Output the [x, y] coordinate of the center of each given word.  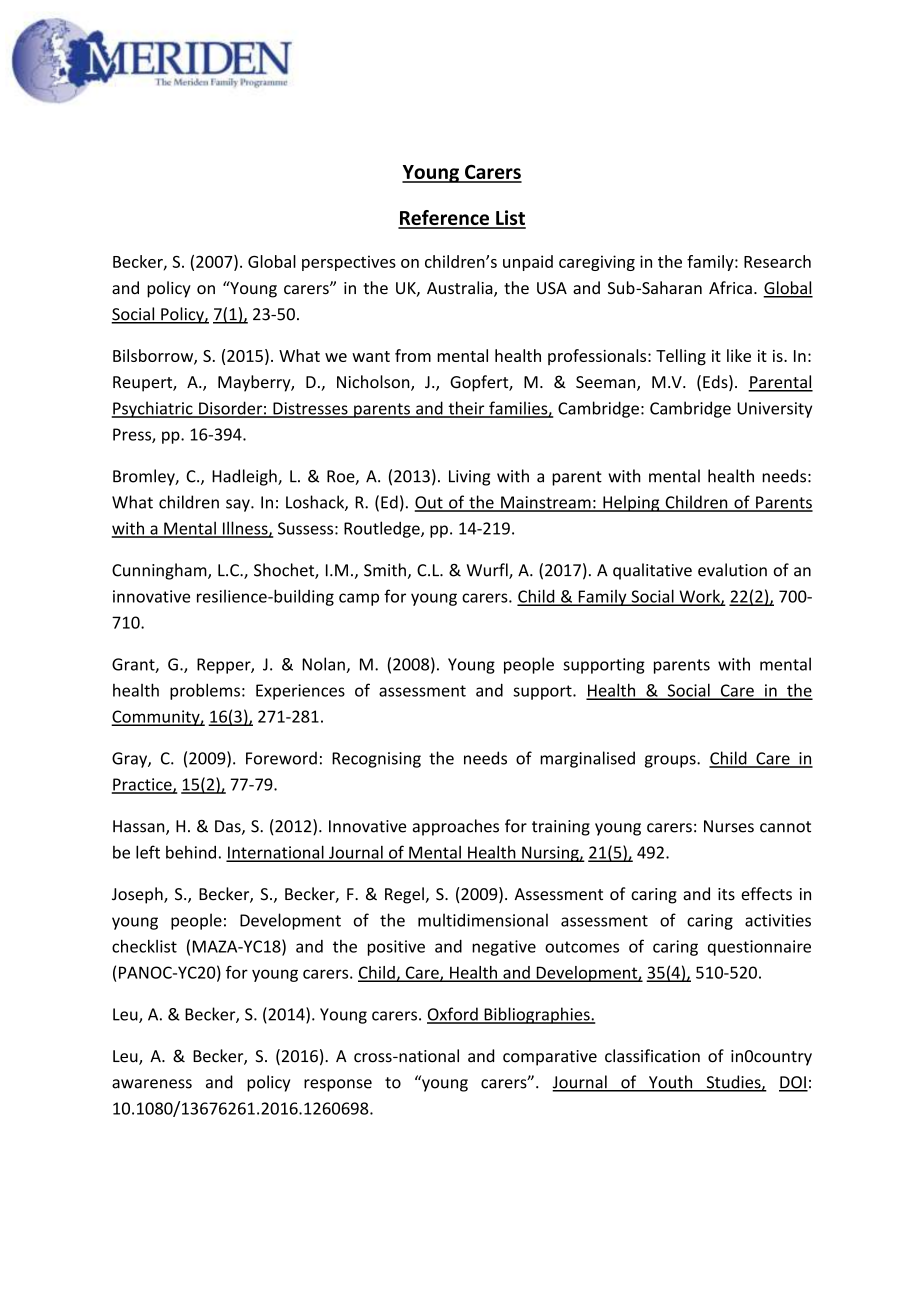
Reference [444, 219]
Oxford [453, 1015]
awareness [152, 1084]
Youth [671, 1083]
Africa [730, 287]
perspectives [349, 263]
